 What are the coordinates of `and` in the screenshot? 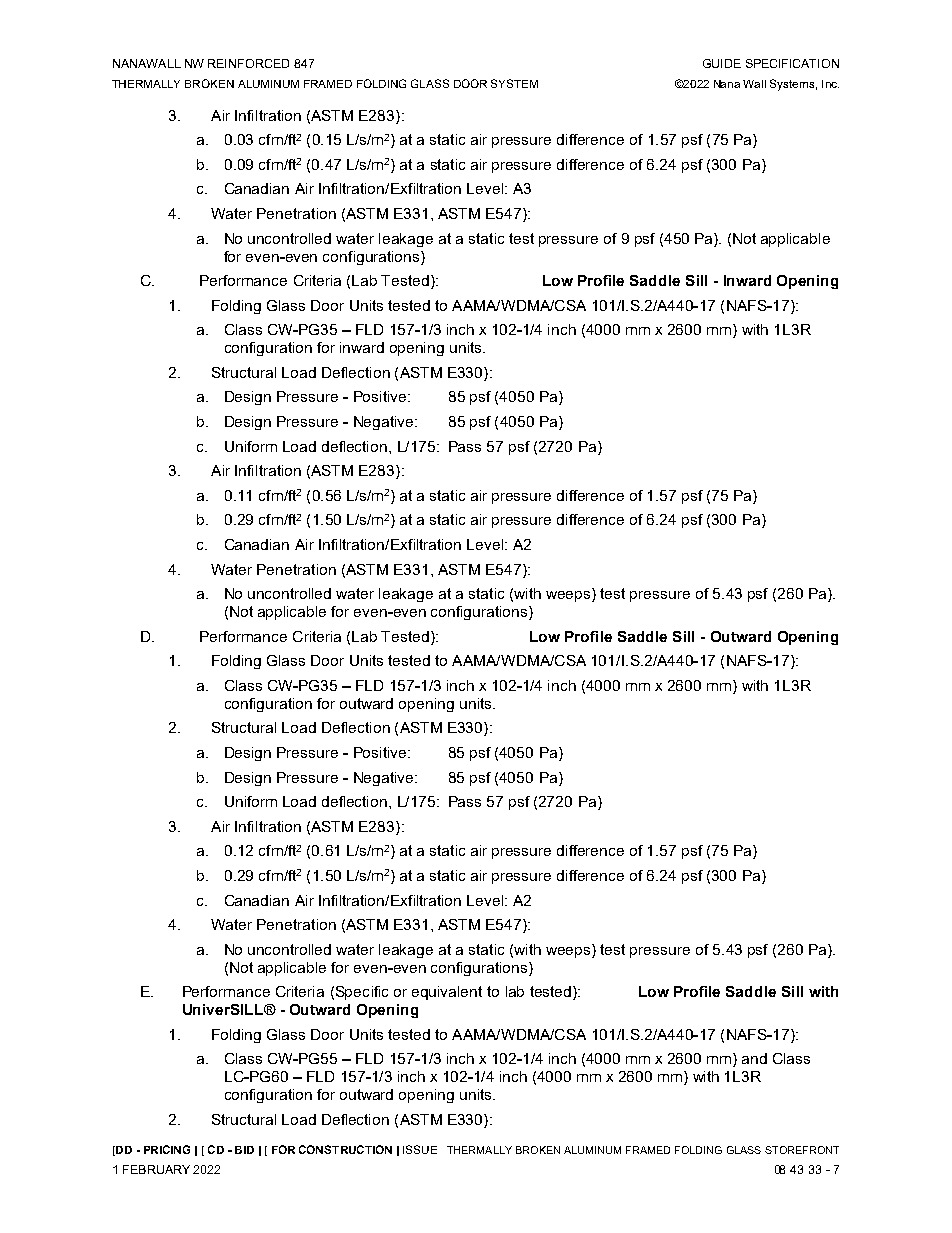 It's located at (754, 1058).
